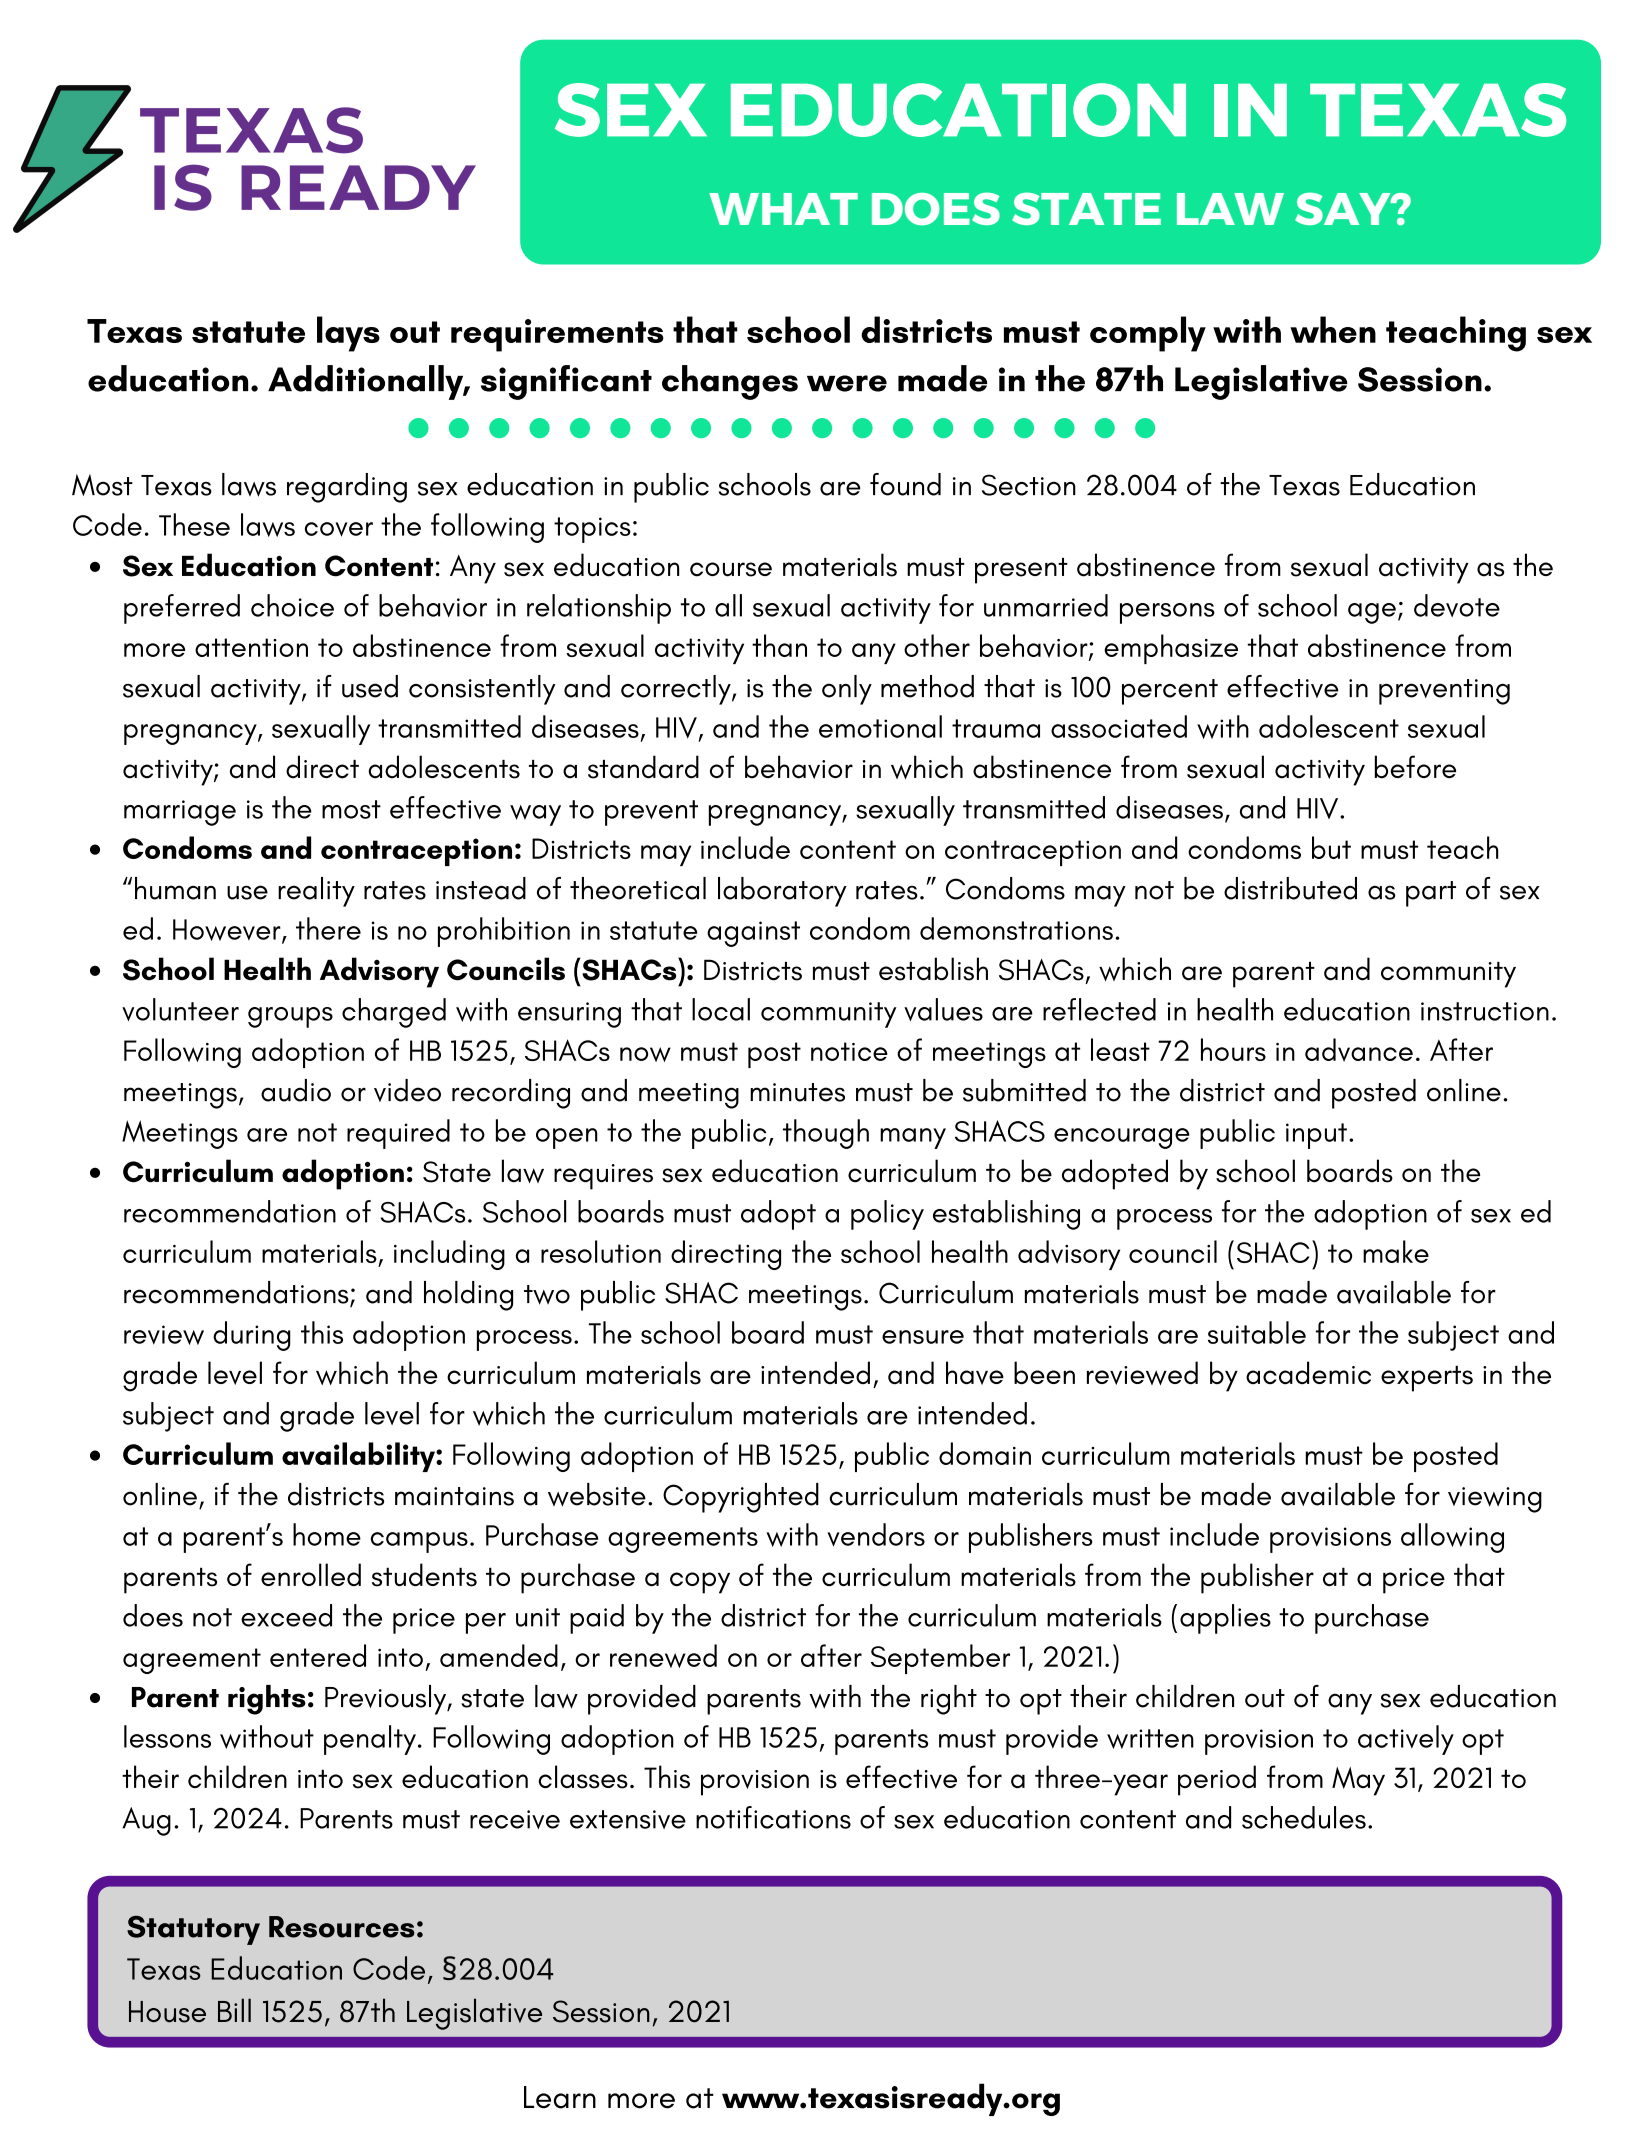 The image size is (1648, 2133). What do you see at coordinates (560, 2097) in the screenshot?
I see `Learn` at bounding box center [560, 2097].
